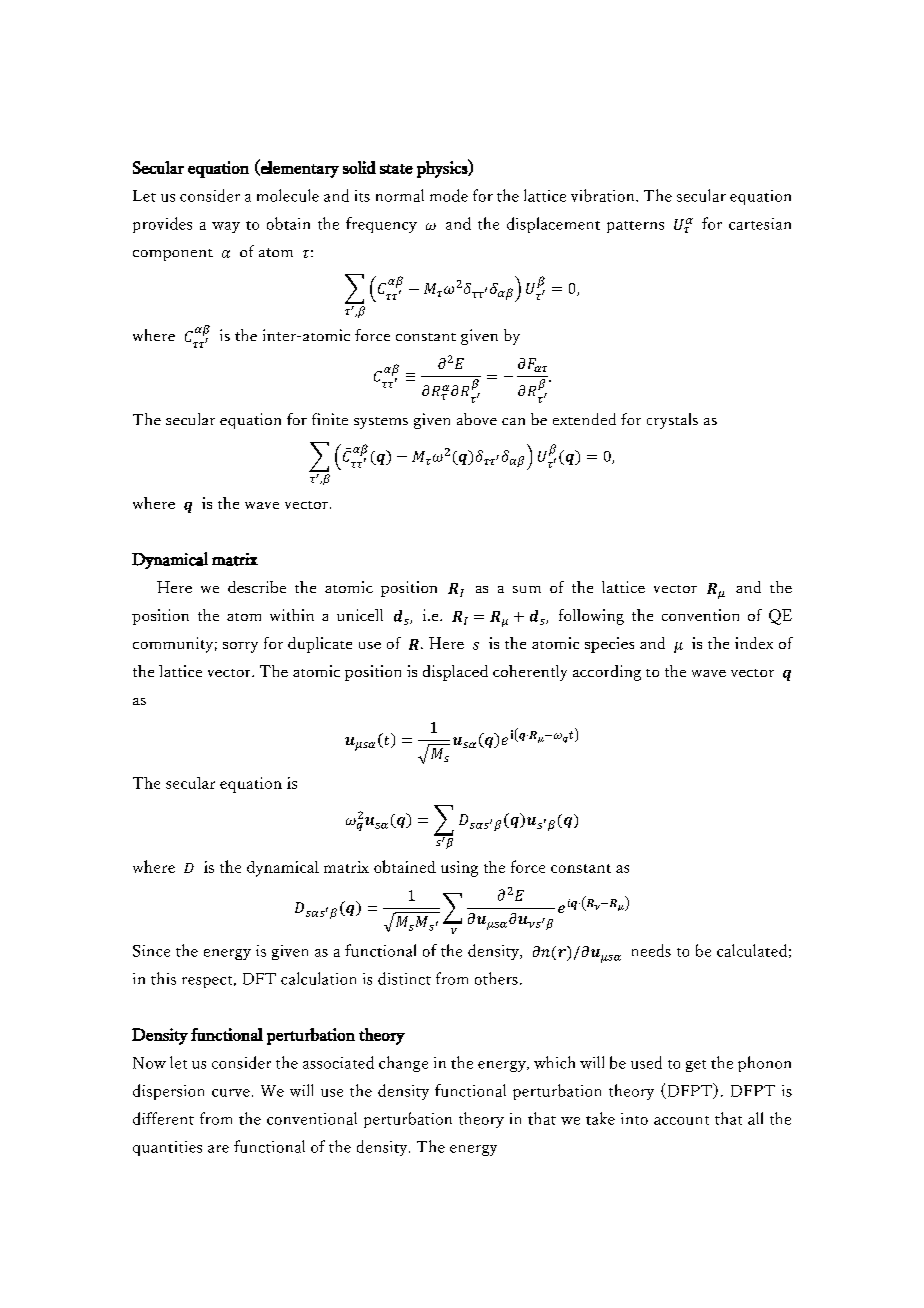 This document has width=924, height=1308. What do you see at coordinates (449, 195) in the document?
I see `mode` at bounding box center [449, 195].
